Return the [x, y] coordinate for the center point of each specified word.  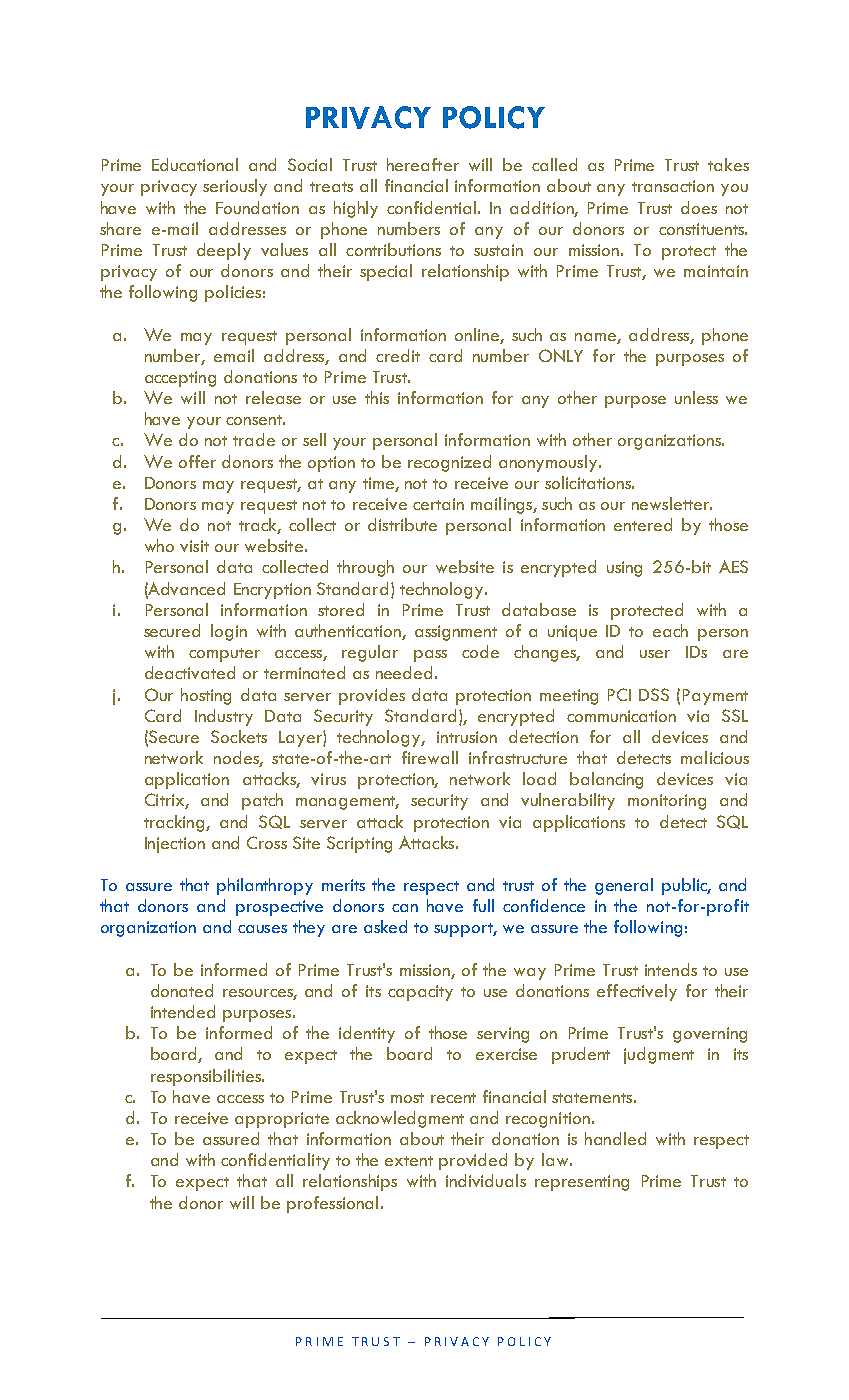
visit [194, 546]
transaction [673, 186]
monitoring [667, 802]
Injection [175, 845]
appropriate [282, 1120]
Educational [195, 164]
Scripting [359, 844]
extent [409, 1161]
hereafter [423, 164]
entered [643, 524]
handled [615, 1138]
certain [438, 504]
